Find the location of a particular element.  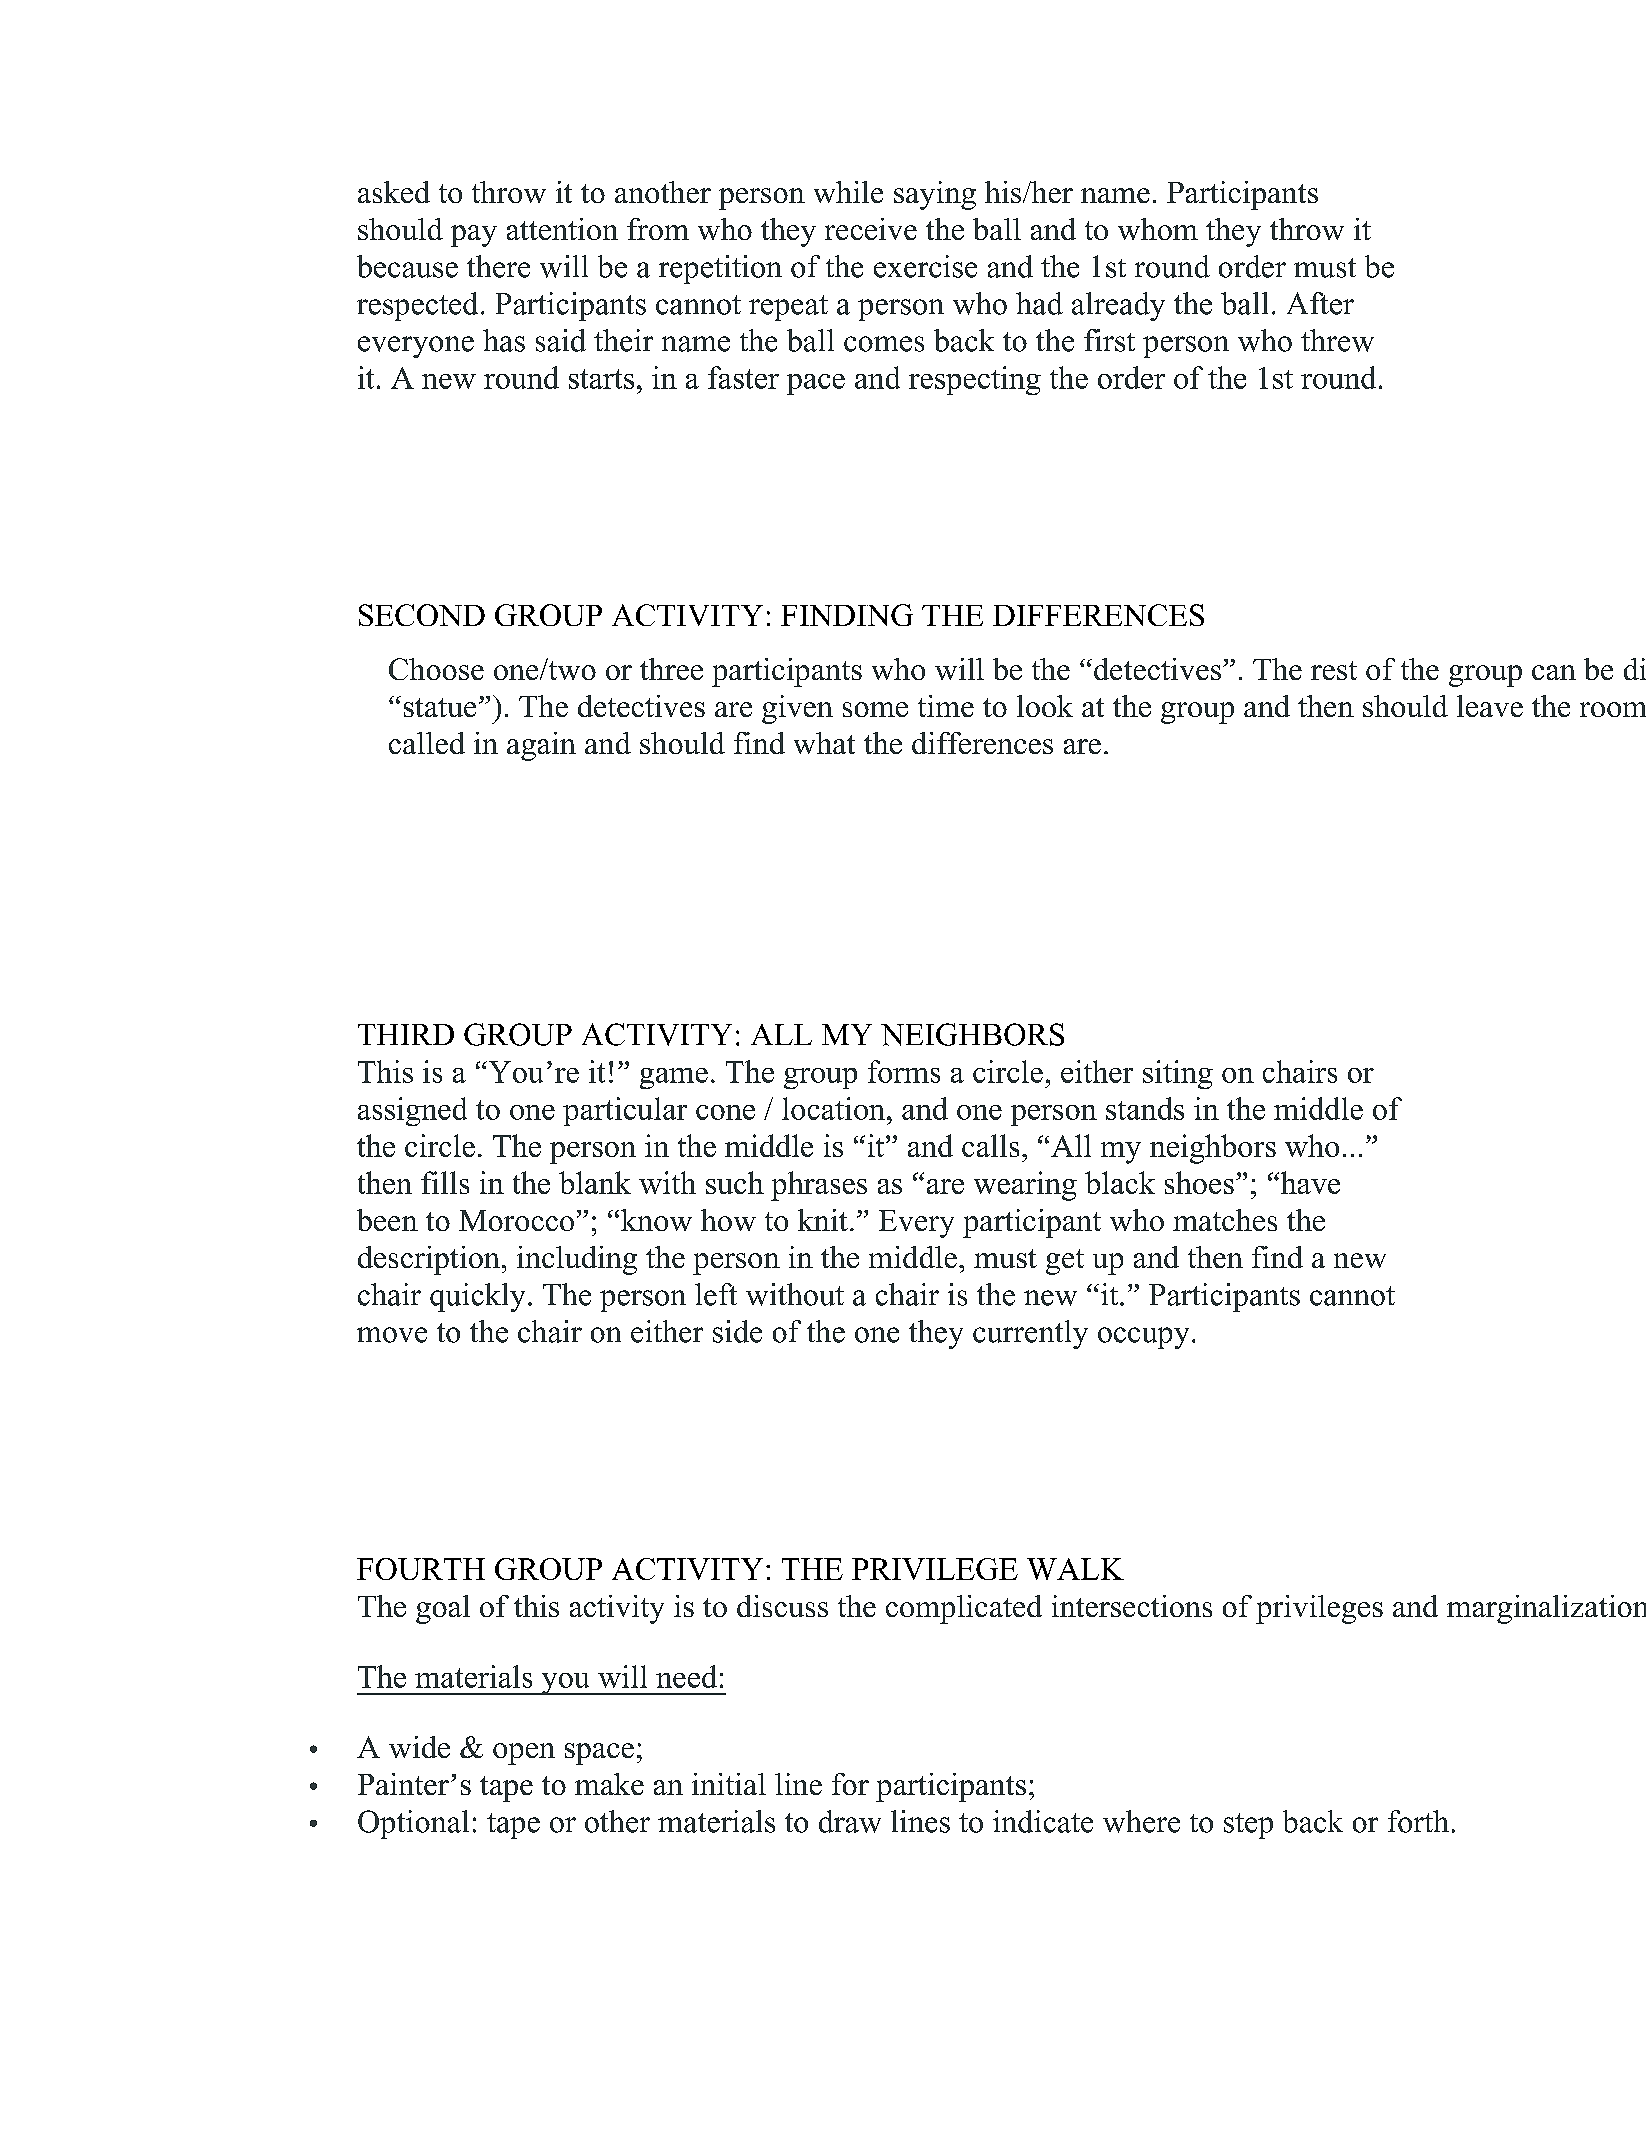

attention is located at coordinates (562, 229).
